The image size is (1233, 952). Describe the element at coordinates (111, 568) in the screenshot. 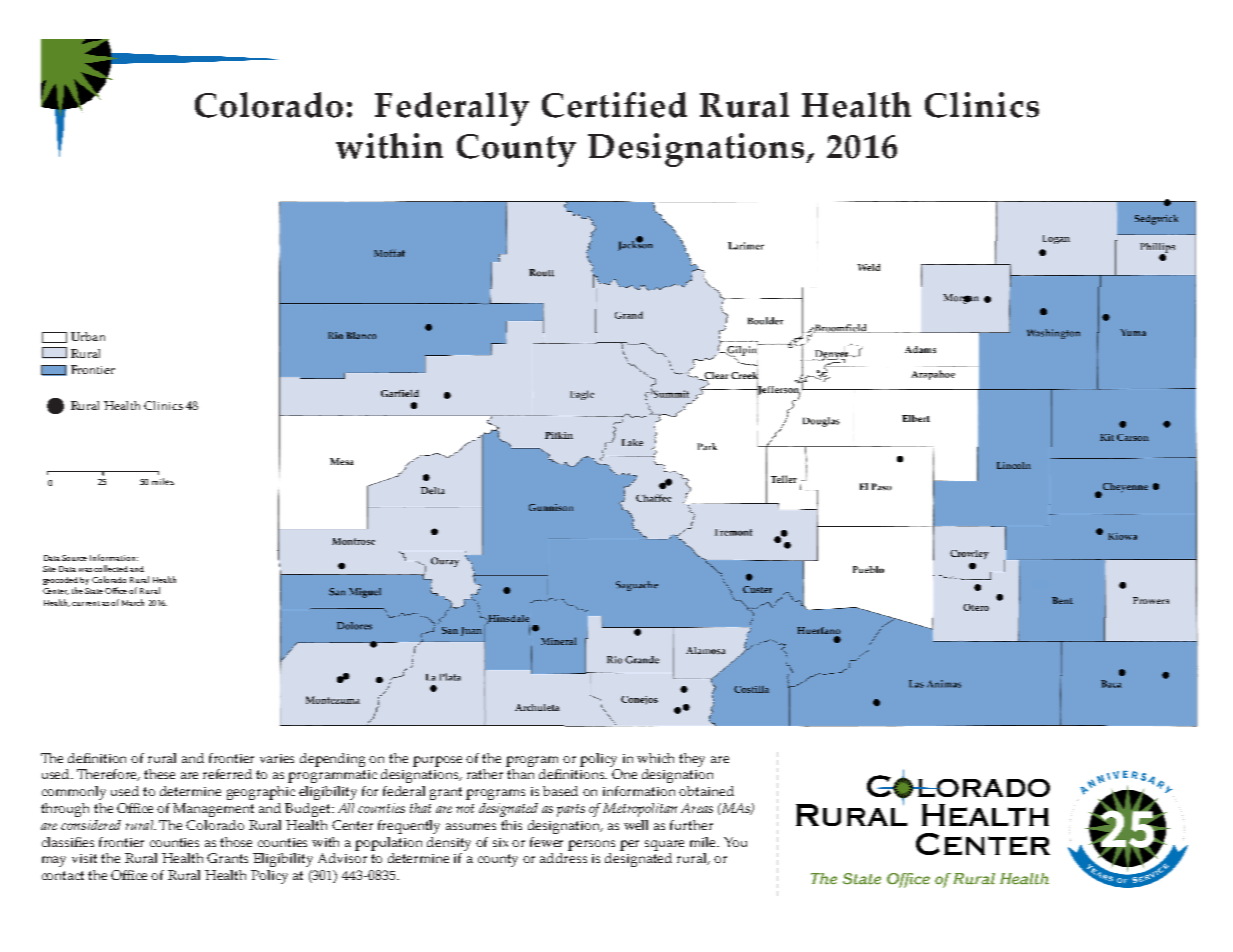

I see `collected` at that location.
